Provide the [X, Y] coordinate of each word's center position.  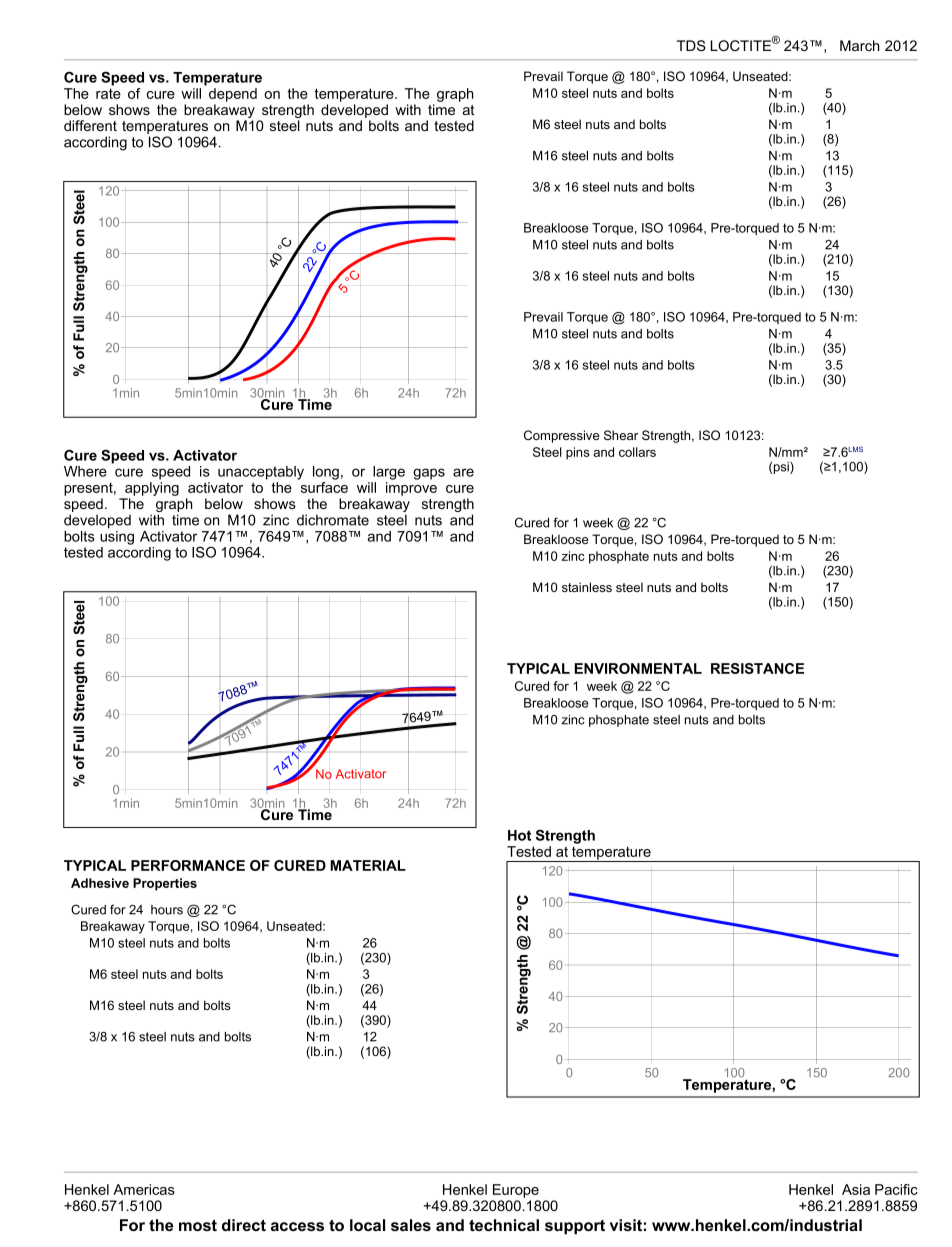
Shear [621, 435]
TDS [691, 45]
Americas [144, 1189]
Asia [856, 1189]
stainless [587, 587]
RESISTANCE [757, 668]
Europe [516, 1191]
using [117, 538]
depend [233, 95]
